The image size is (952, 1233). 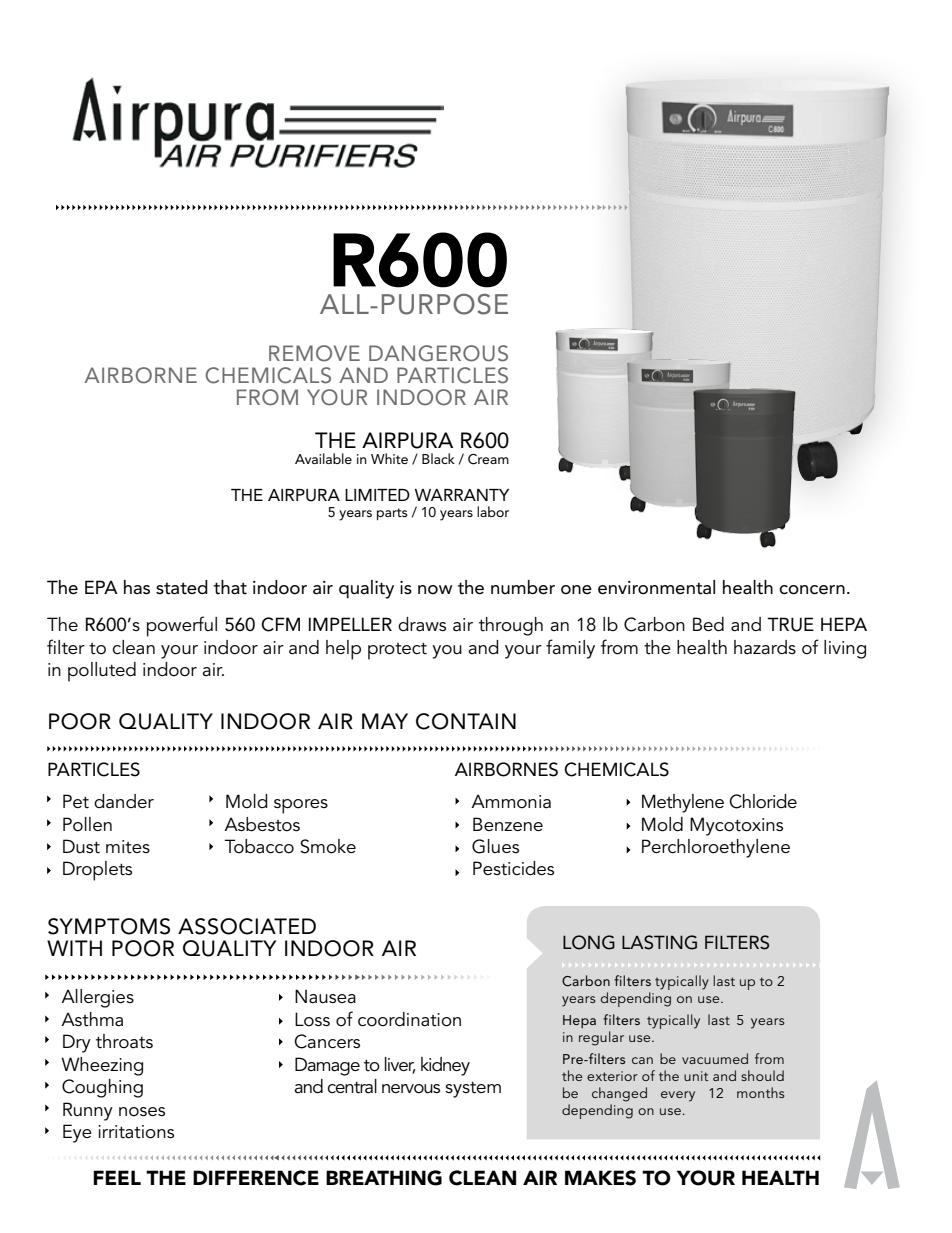 I want to click on SYMPTOMS, so click(x=109, y=926).
